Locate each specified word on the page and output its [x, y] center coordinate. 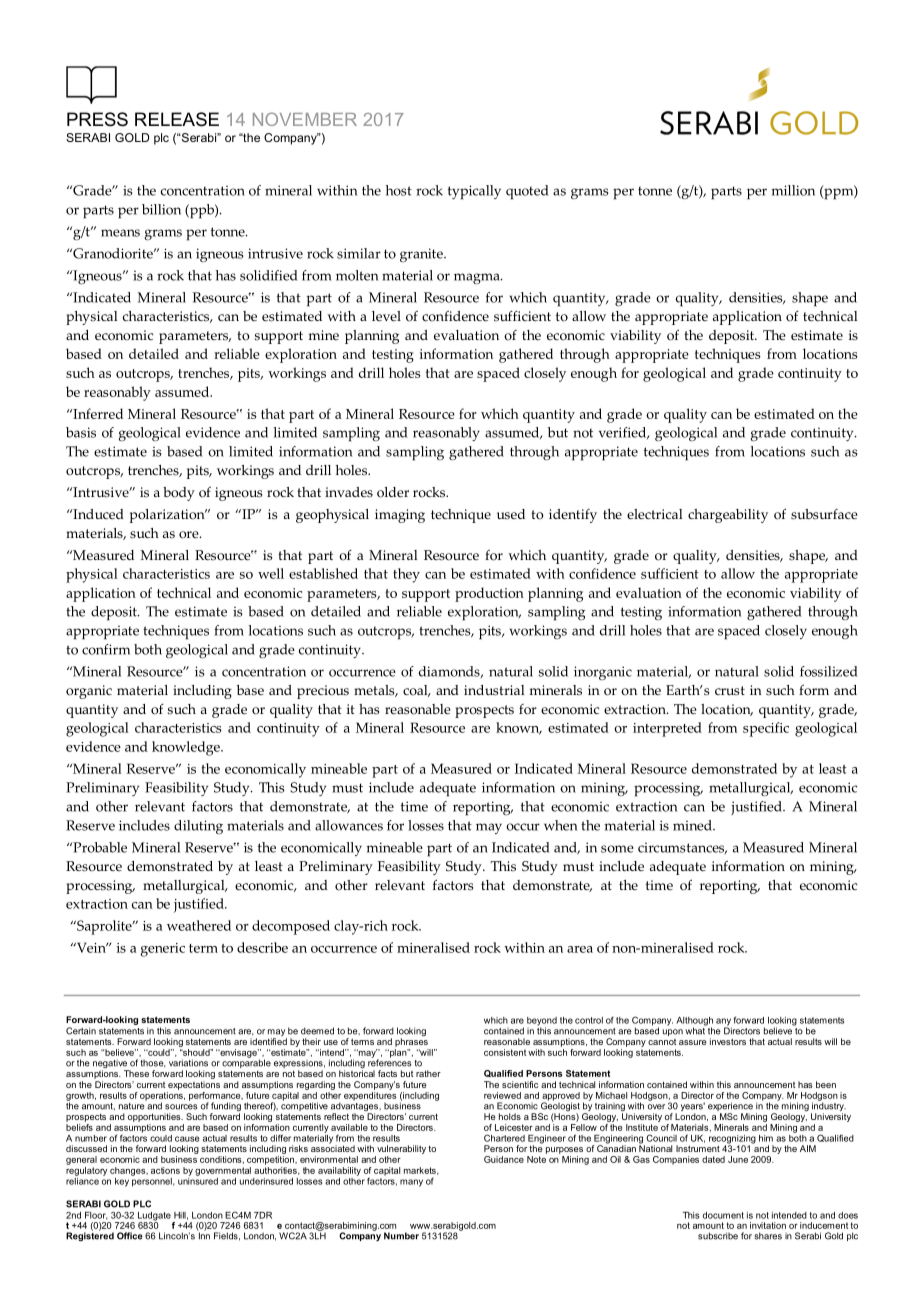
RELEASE [177, 119]
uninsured [198, 1180]
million [793, 190]
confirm [106, 649]
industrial [494, 690]
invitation [768, 1225]
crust [730, 691]
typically [474, 192]
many [411, 1183]
